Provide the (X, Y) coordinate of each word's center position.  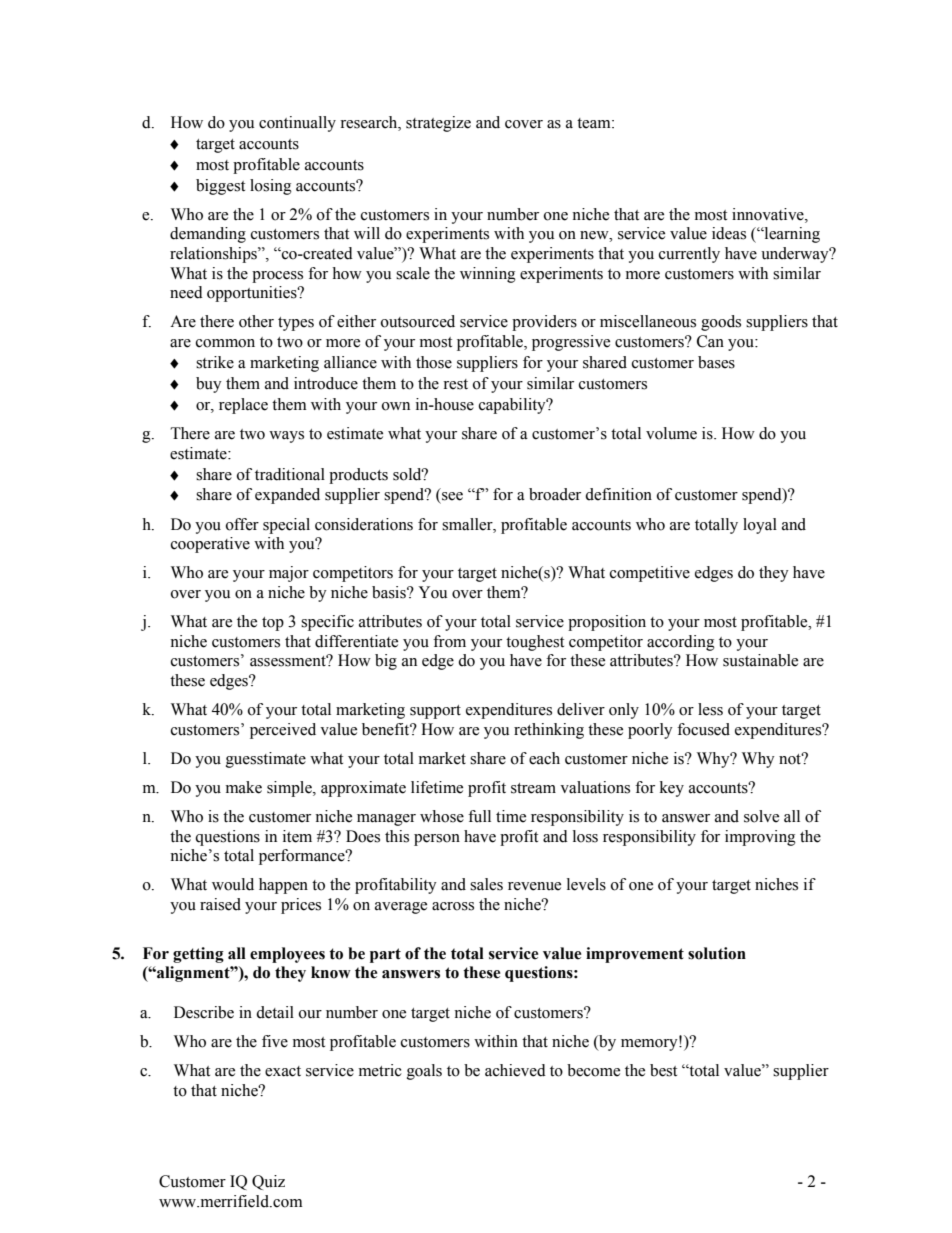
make (244, 787)
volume (671, 433)
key (672, 789)
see (452, 496)
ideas (729, 233)
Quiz (268, 1182)
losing (271, 187)
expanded (287, 496)
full (479, 816)
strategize (438, 124)
